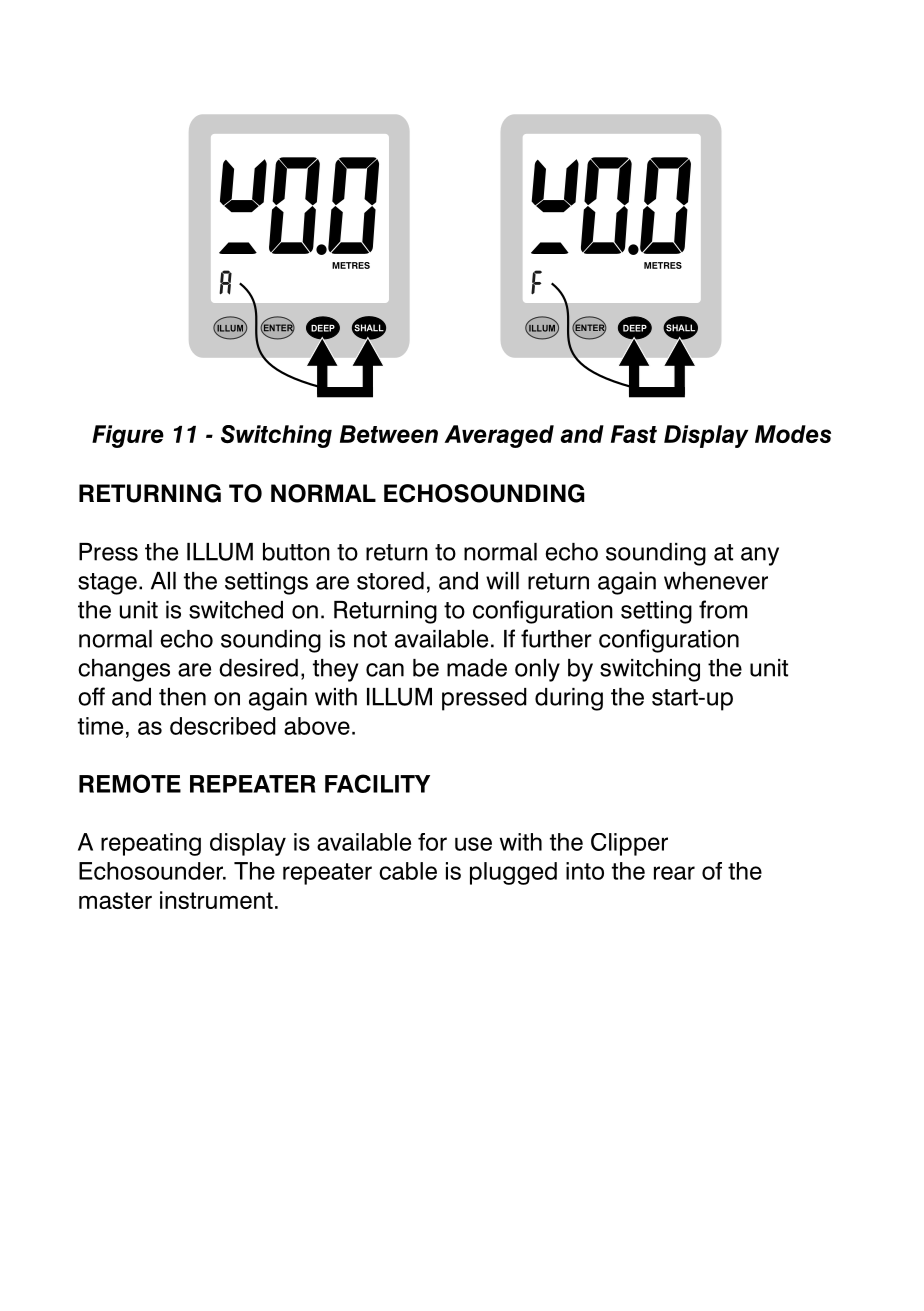  What do you see at coordinates (377, 783) in the document?
I see `FACILITY` at bounding box center [377, 783].
